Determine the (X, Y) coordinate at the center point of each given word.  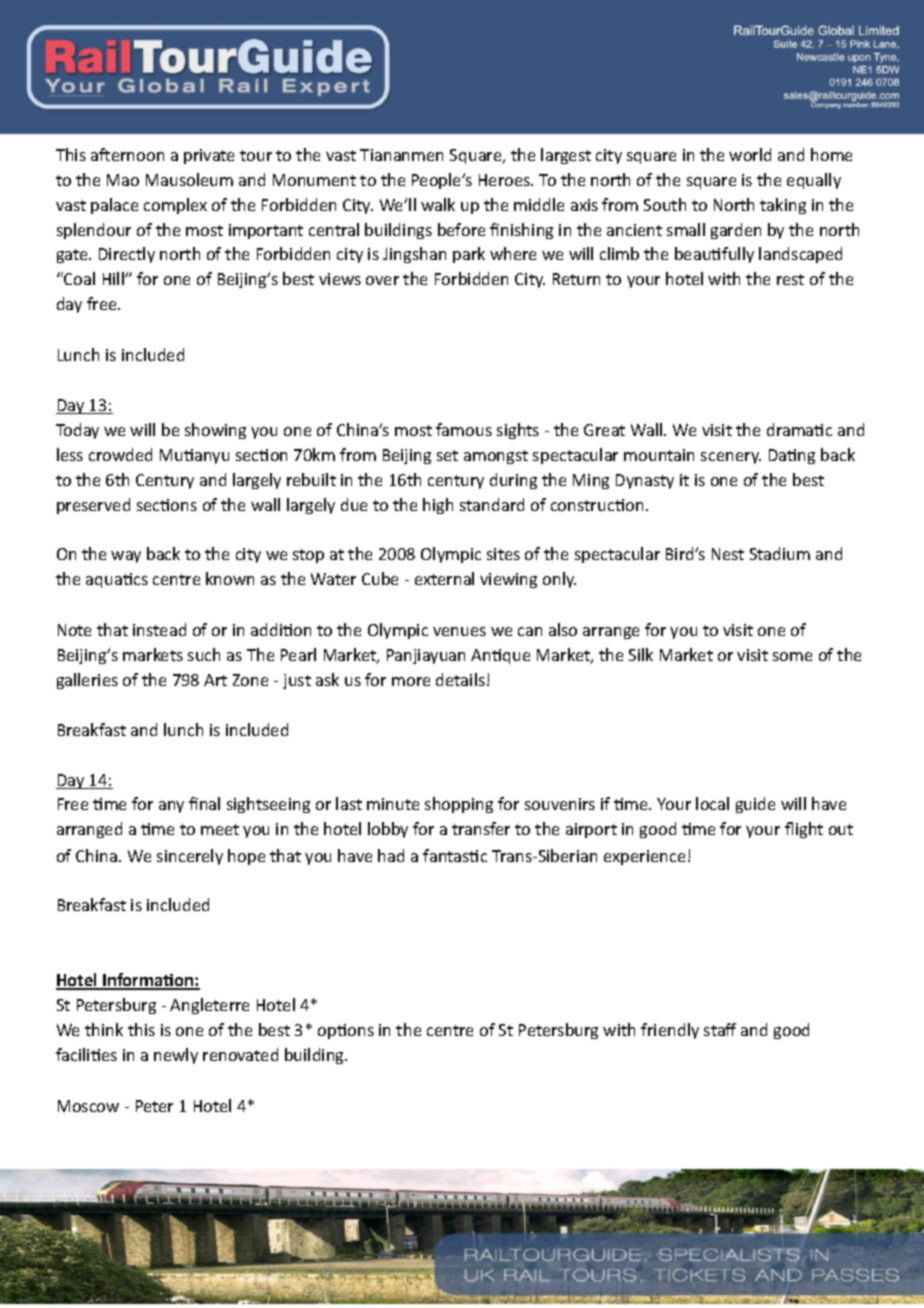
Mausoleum (189, 179)
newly (176, 1056)
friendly (670, 1031)
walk (438, 204)
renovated (240, 1054)
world (750, 154)
